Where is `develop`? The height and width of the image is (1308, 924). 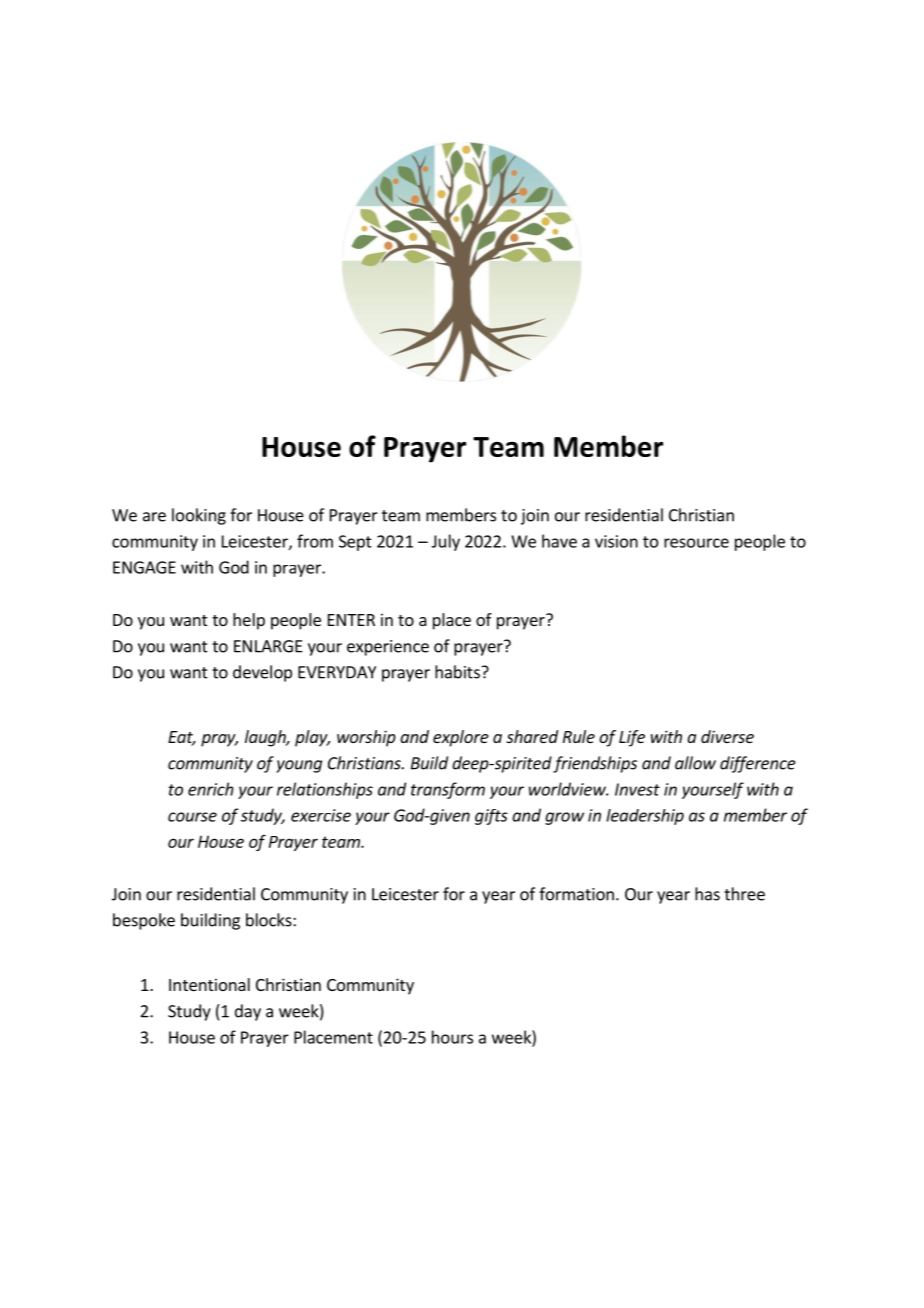 develop is located at coordinates (262, 673).
